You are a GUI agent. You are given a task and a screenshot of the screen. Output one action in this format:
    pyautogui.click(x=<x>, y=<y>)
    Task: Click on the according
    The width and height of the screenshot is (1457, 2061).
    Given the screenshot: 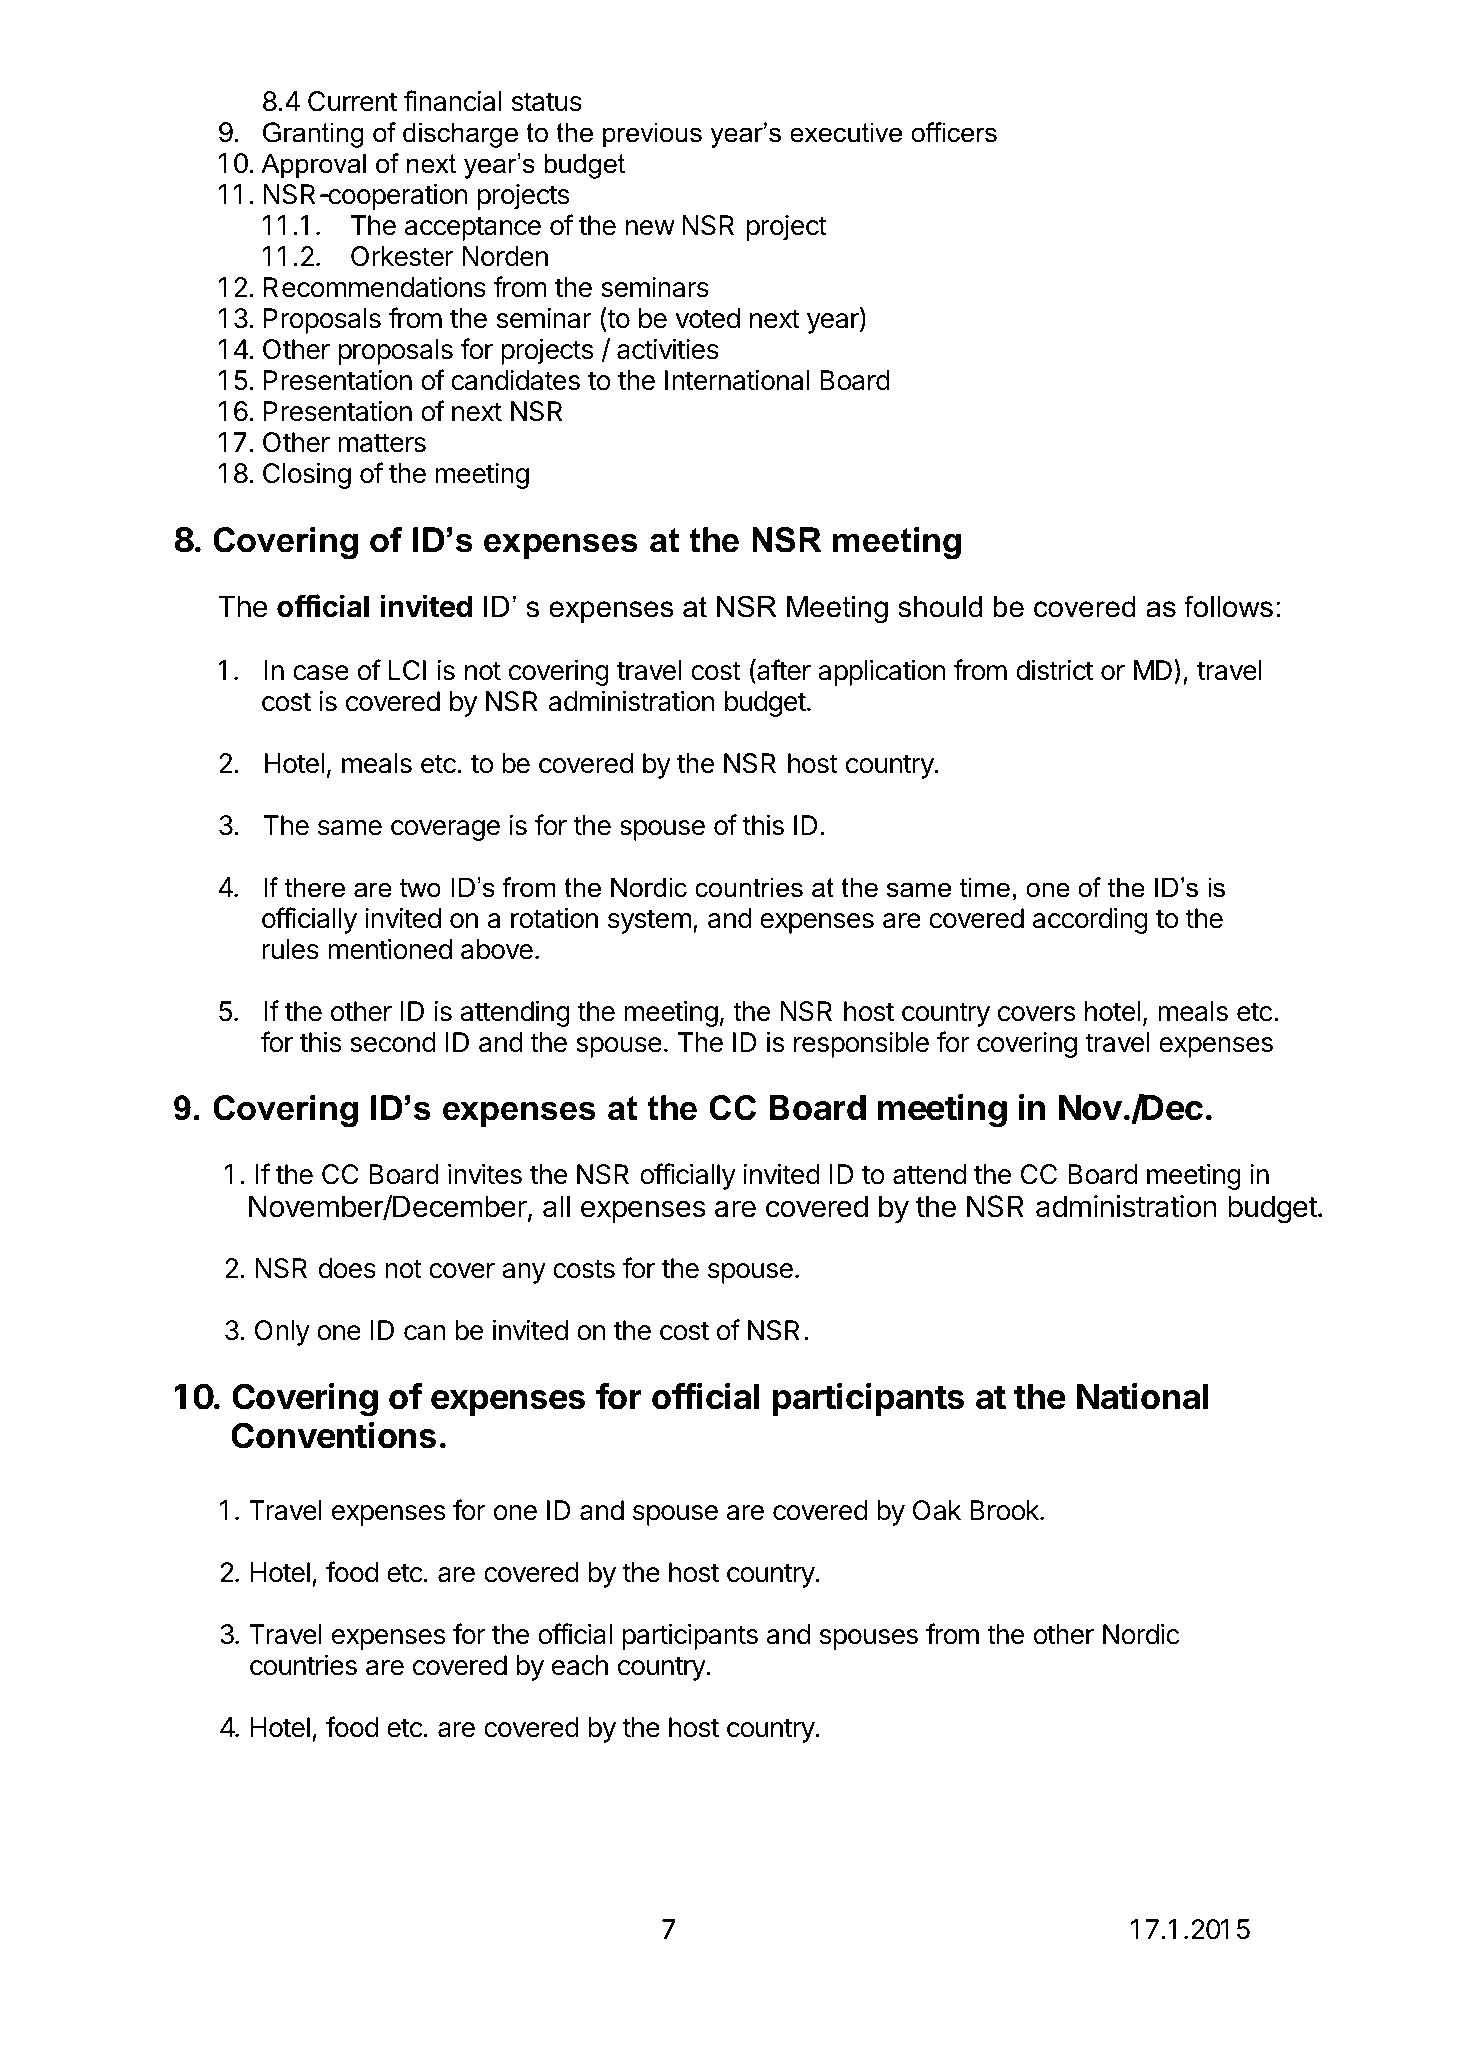 What is the action you would take?
    pyautogui.click(x=1090, y=921)
